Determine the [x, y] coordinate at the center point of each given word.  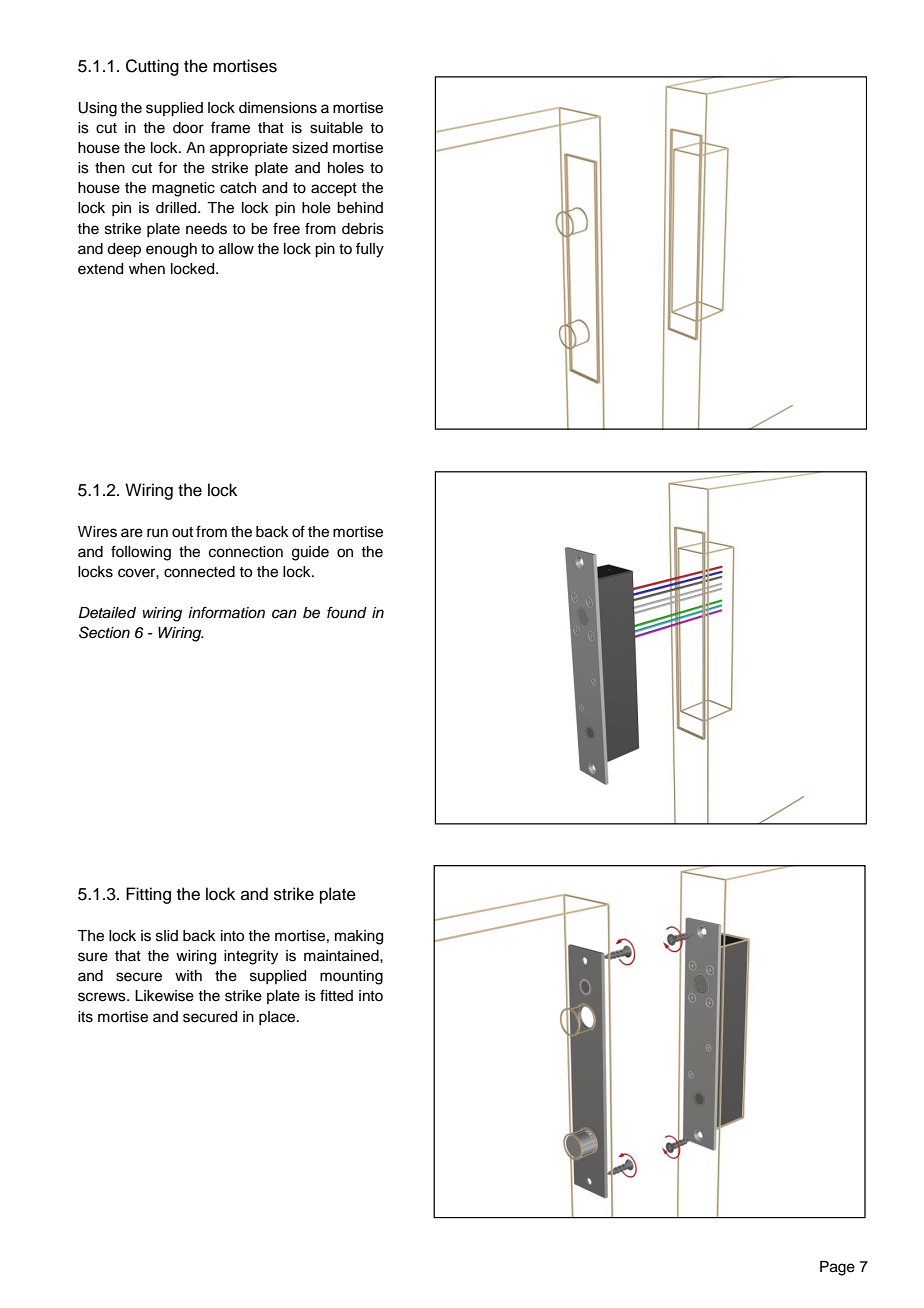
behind [360, 208]
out [182, 532]
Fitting [148, 895]
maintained [342, 956]
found [347, 612]
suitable [336, 128]
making [359, 937]
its [85, 1017]
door [188, 128]
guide [310, 553]
